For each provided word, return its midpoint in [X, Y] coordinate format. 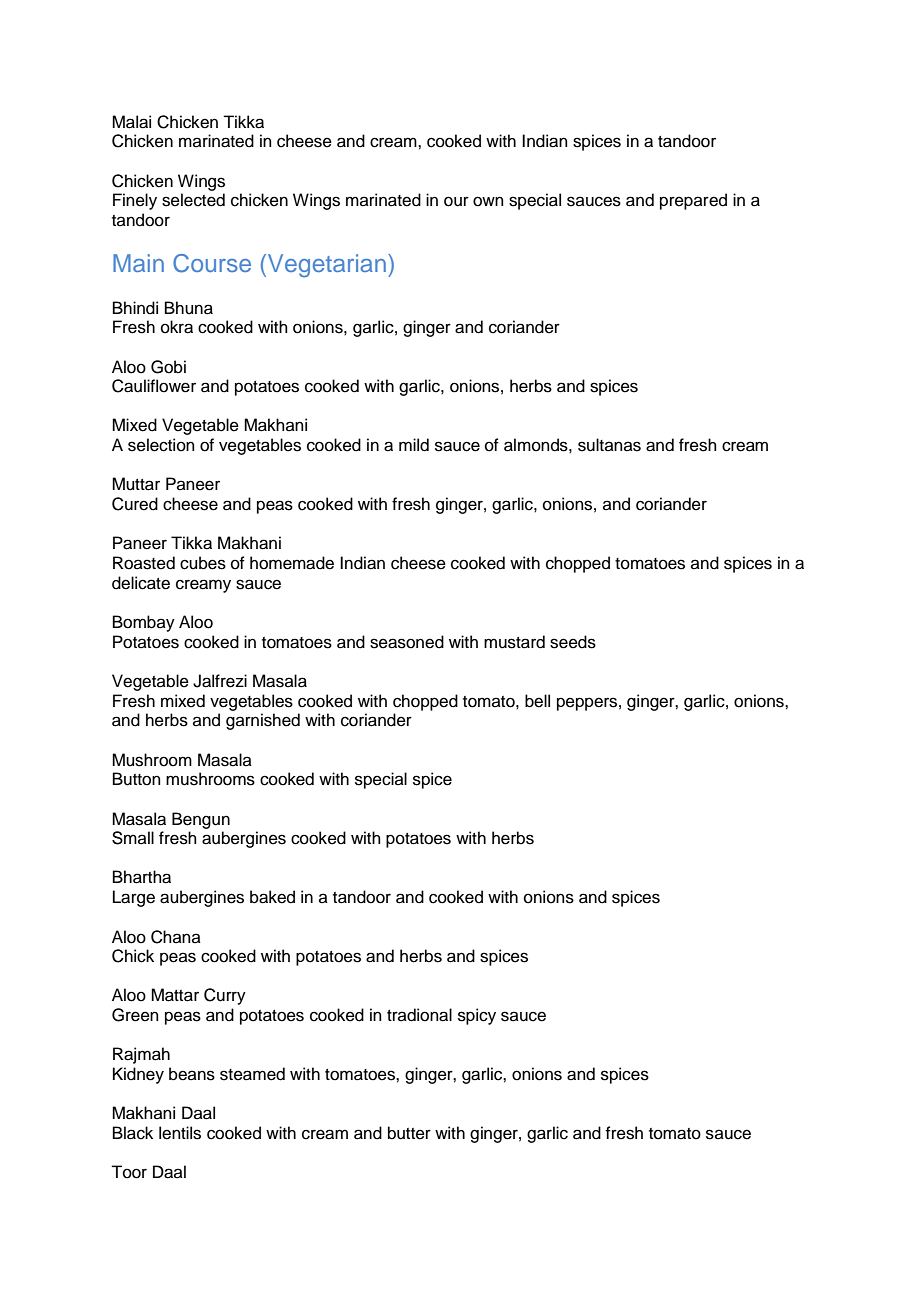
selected [193, 200]
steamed [252, 1074]
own [488, 201]
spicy [477, 1016]
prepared [693, 201]
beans [192, 1074]
